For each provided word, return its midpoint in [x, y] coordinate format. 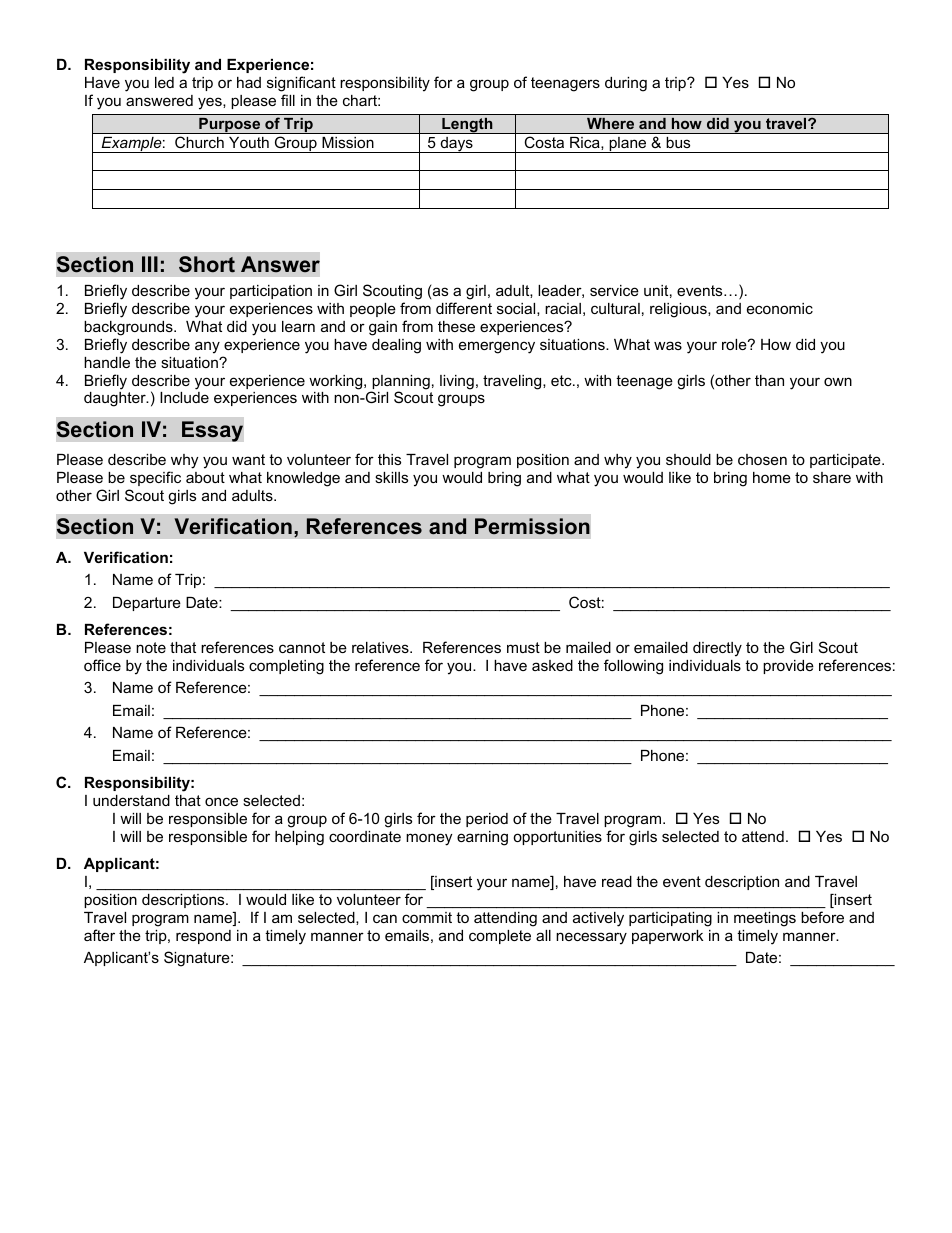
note [151, 647]
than [769, 380]
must [523, 647]
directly [717, 649]
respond [203, 937]
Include [184, 397]
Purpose [230, 126]
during [626, 84]
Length [467, 126]
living [457, 382]
